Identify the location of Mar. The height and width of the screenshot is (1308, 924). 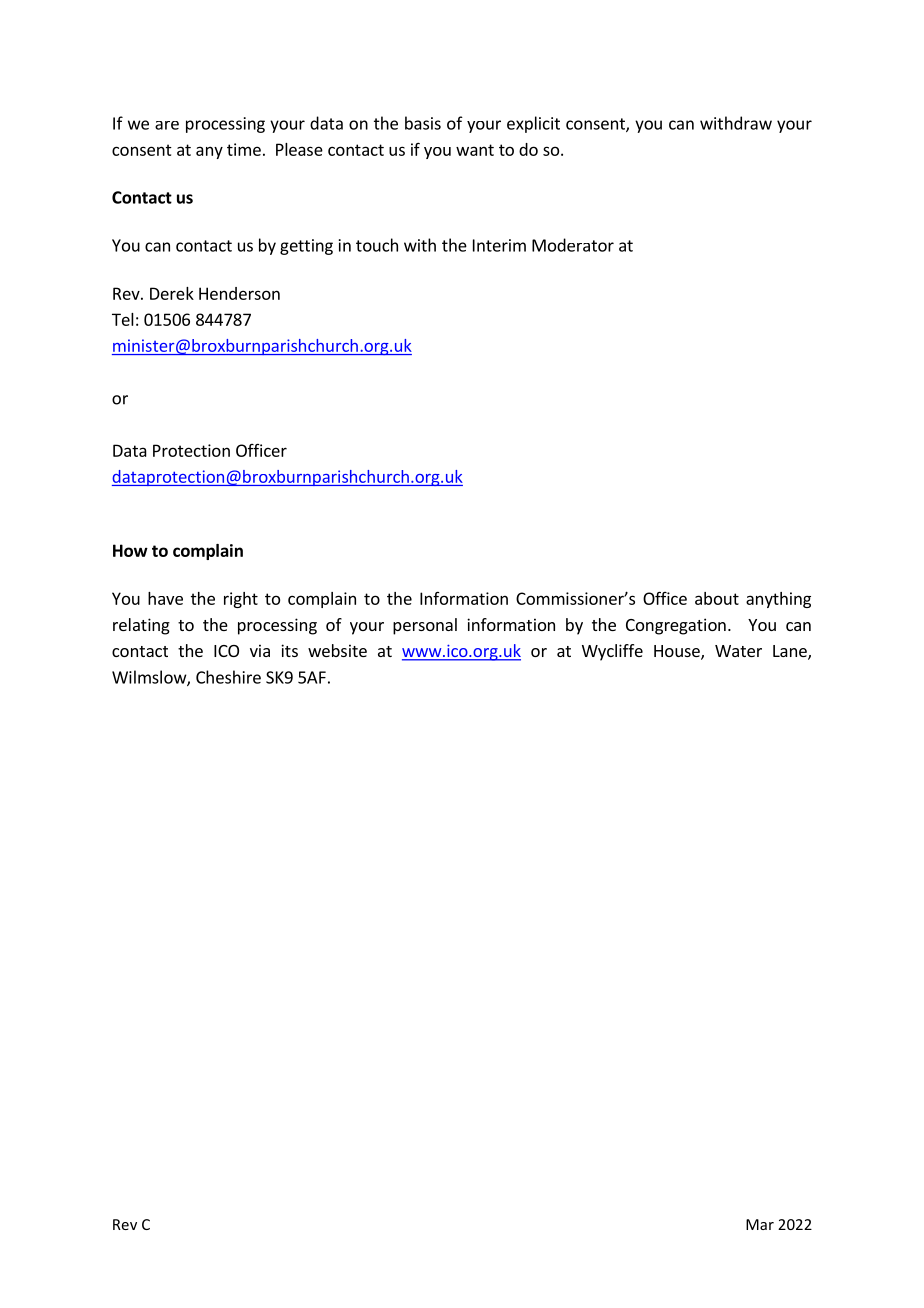
(760, 1224).
